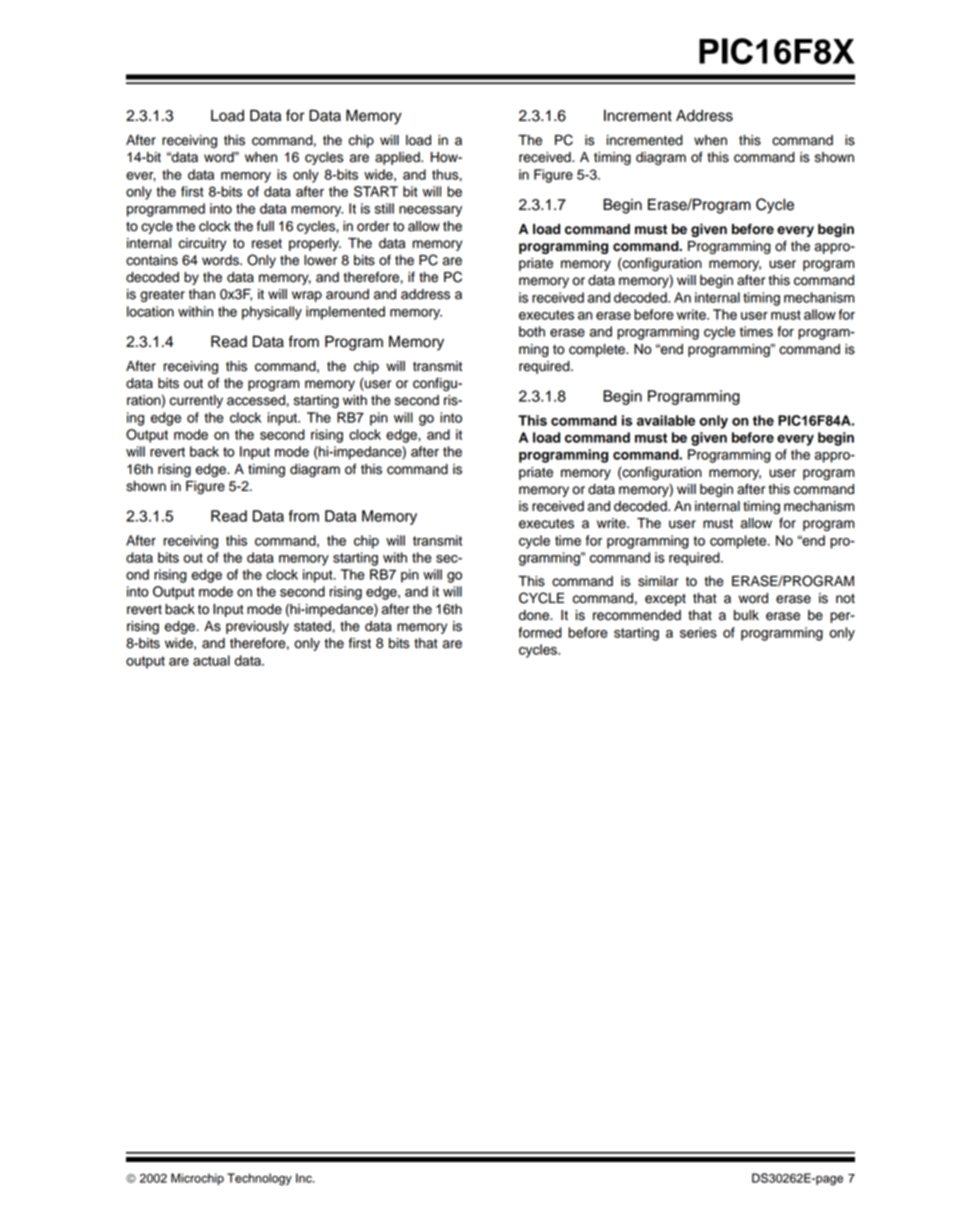 The width and height of the page is (953, 1232). I want to click on bulk, so click(746, 615).
